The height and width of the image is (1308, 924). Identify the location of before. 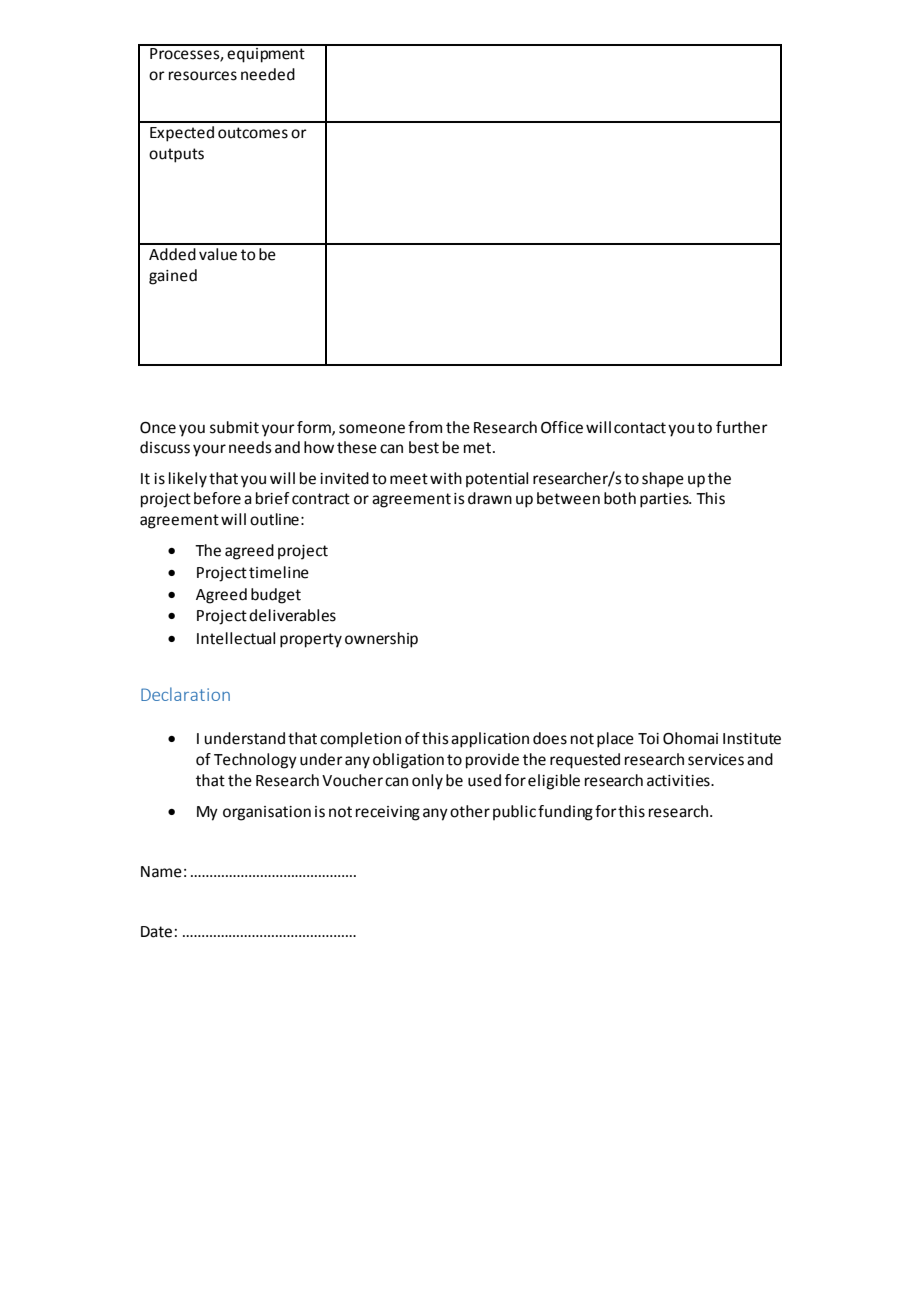
(217, 498).
